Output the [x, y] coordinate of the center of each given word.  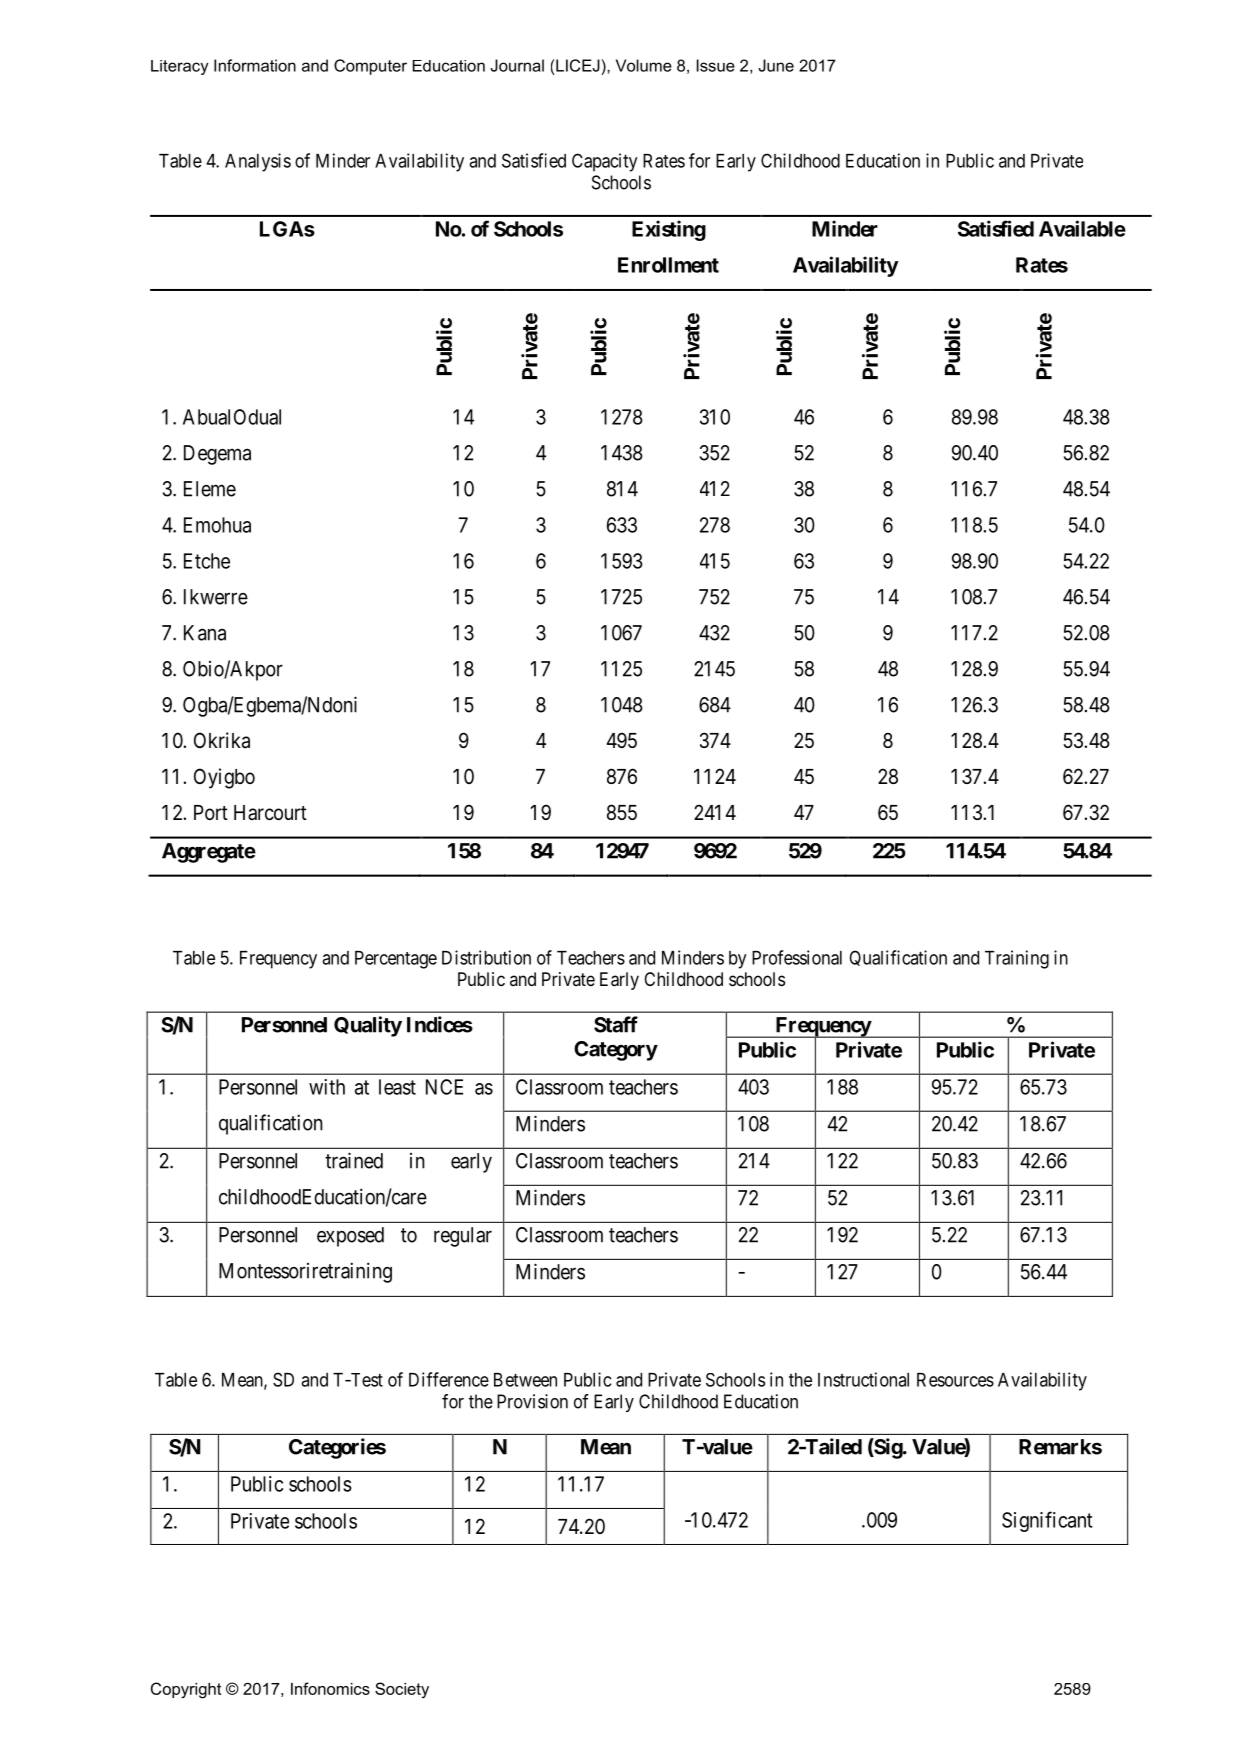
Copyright [186, 1690]
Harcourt [270, 813]
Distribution [486, 957]
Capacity [605, 162]
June [776, 65]
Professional [797, 957]
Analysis [258, 162]
